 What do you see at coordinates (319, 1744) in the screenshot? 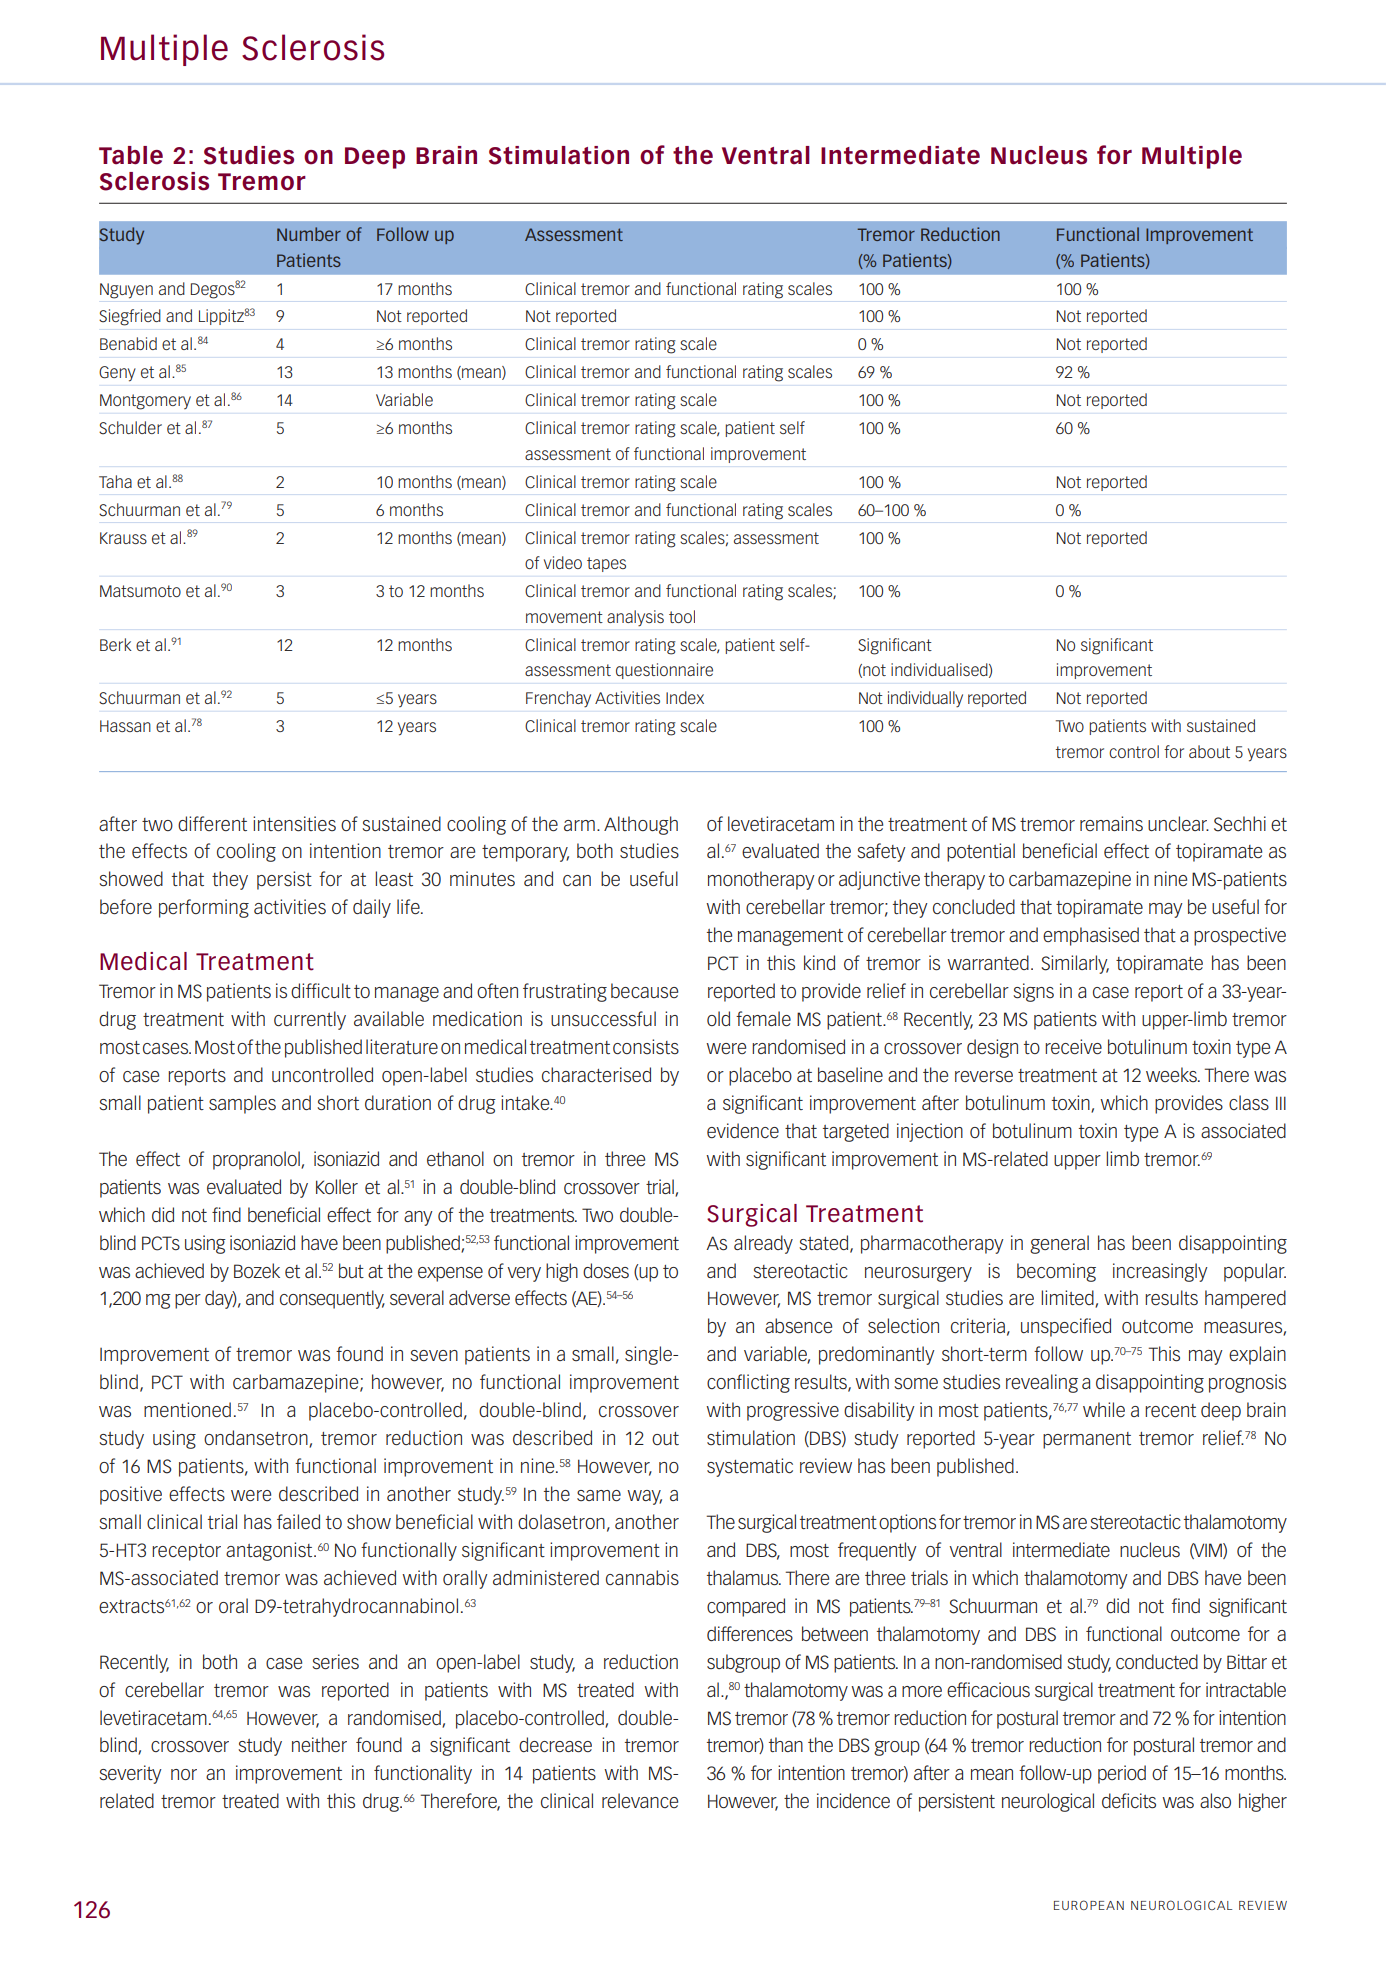
I see `neither` at bounding box center [319, 1744].
